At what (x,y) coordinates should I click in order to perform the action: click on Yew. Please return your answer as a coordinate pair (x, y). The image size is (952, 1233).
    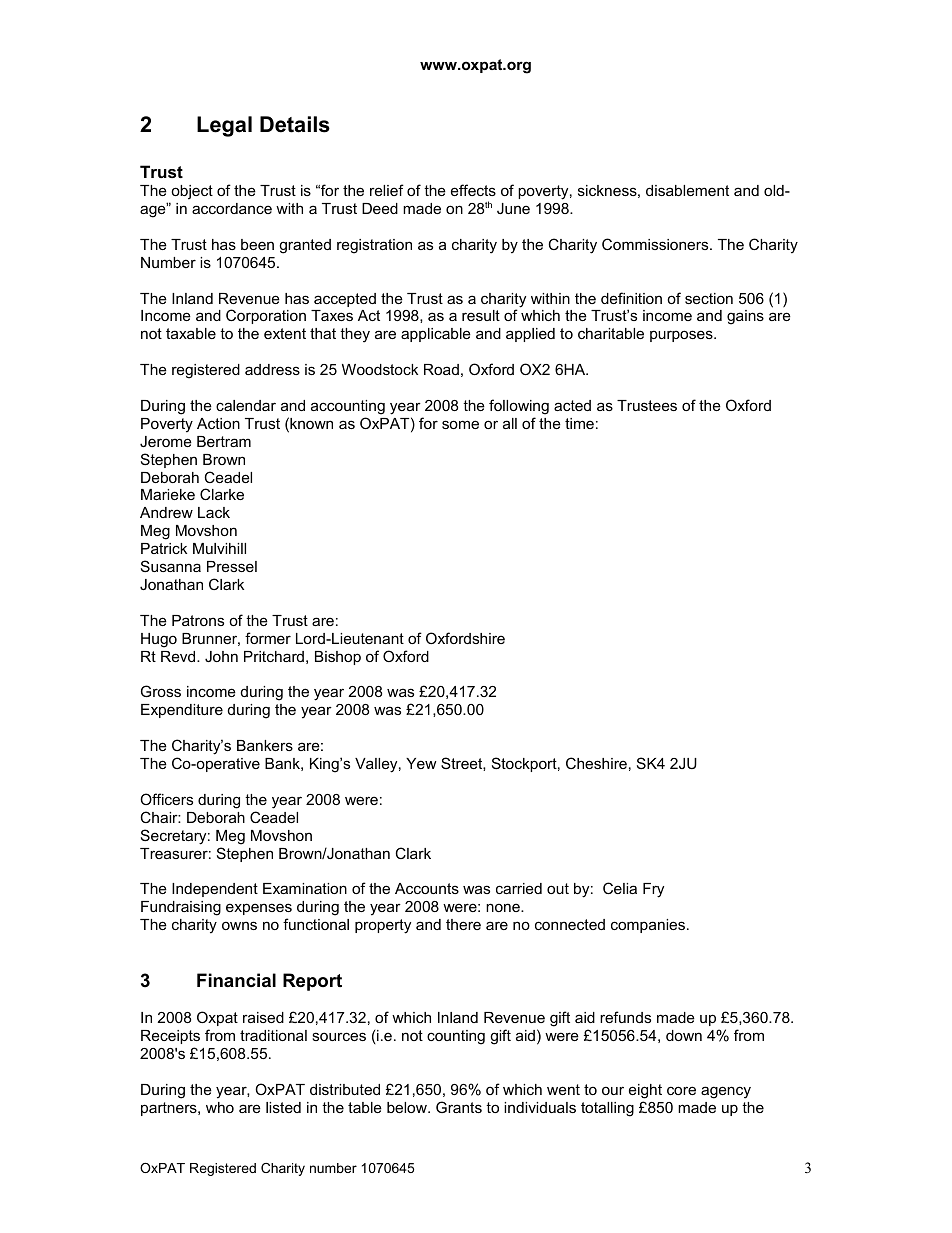
    Looking at the image, I should click on (421, 763).
